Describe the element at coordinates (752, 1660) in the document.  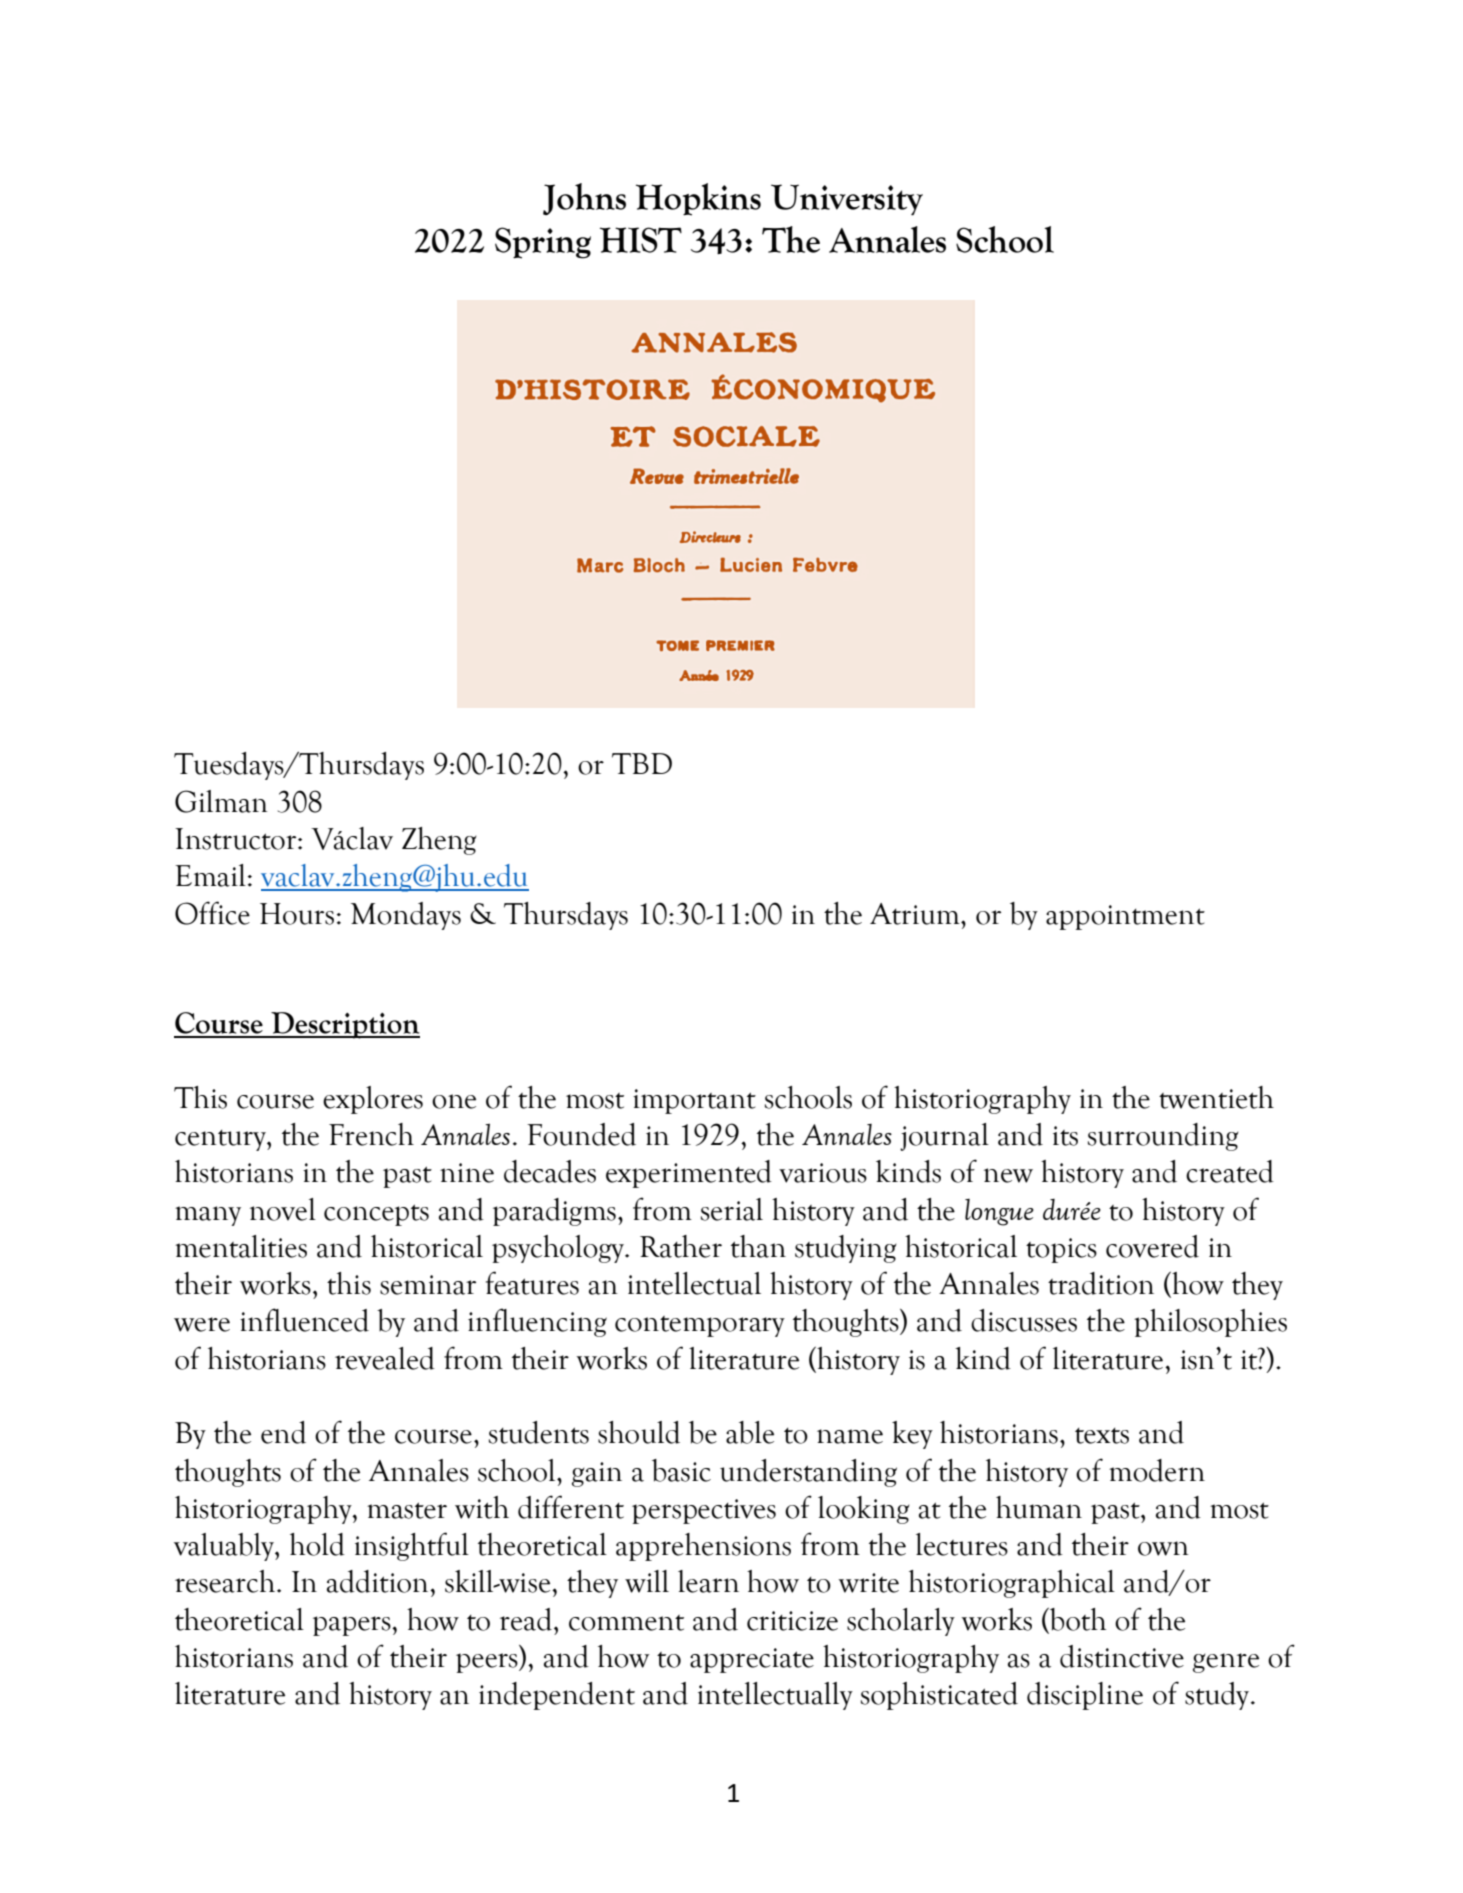
I see `appreciate` at that location.
